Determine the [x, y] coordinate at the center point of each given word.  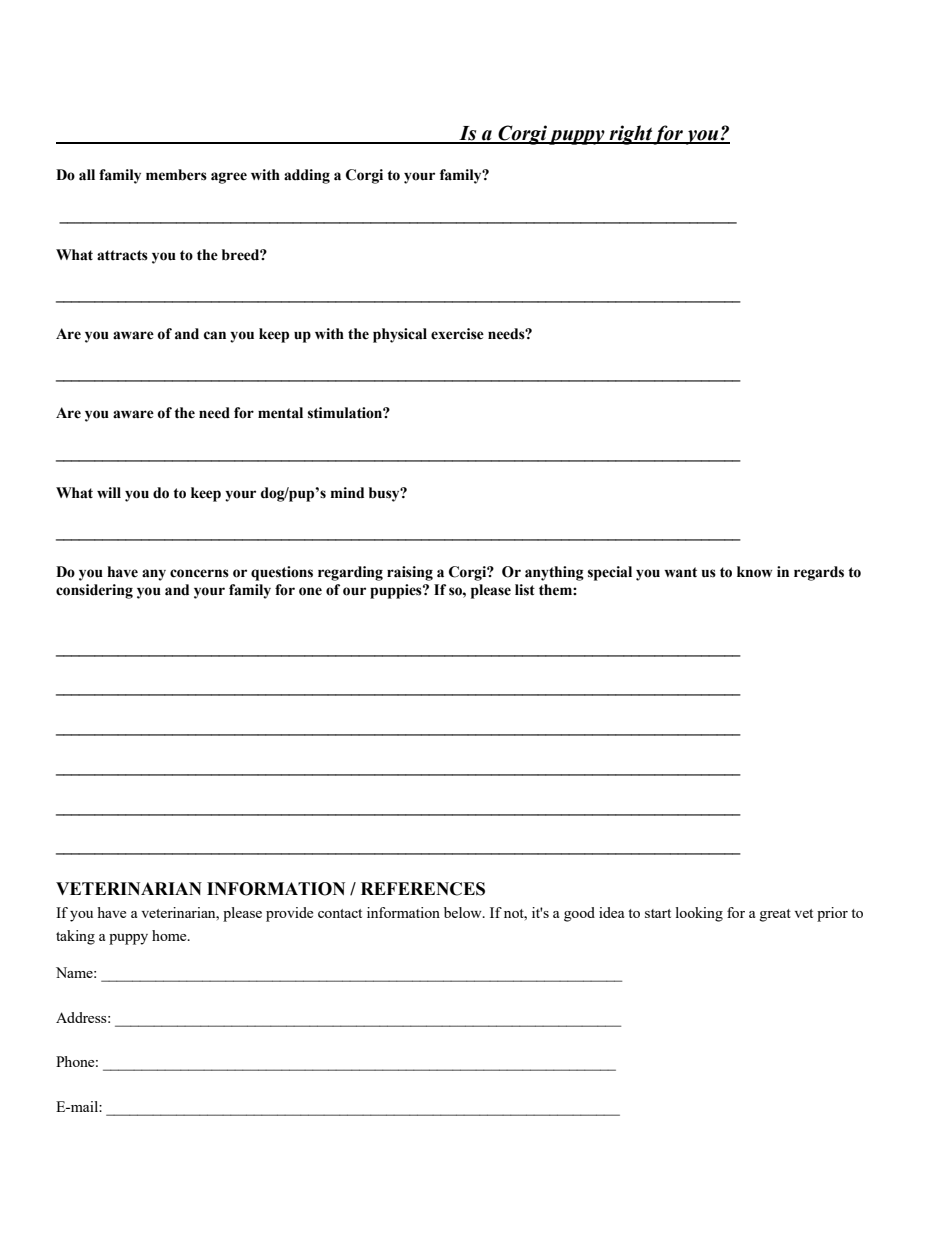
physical [400, 335]
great [775, 915]
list [525, 590]
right [630, 135]
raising [410, 573]
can [215, 335]
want [680, 572]
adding [307, 176]
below [464, 912]
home [170, 935]
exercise [457, 334]
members [176, 175]
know [754, 572]
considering [94, 591]
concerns [199, 573]
